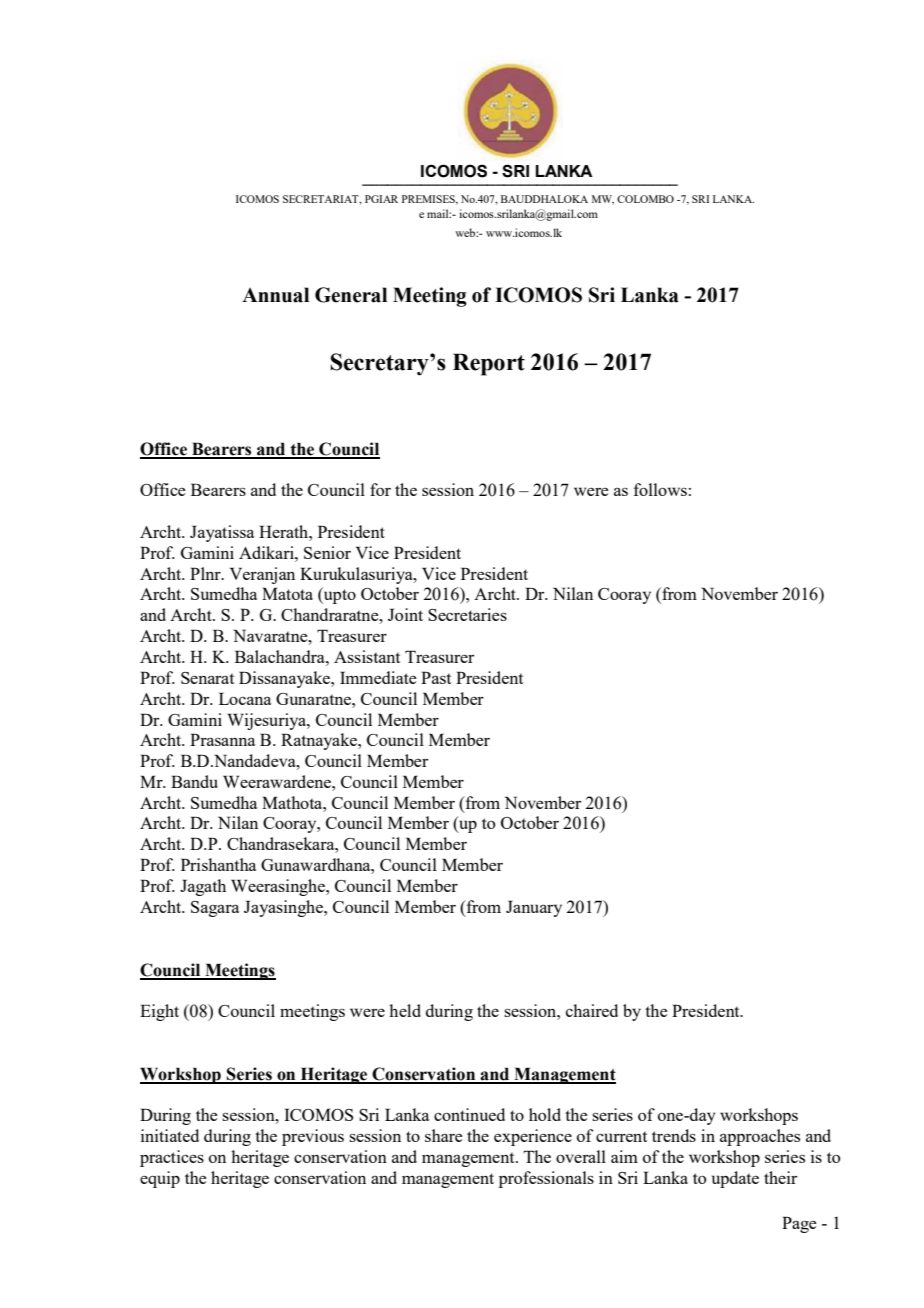  What do you see at coordinates (215, 909) in the image?
I see `Sagara` at bounding box center [215, 909].
